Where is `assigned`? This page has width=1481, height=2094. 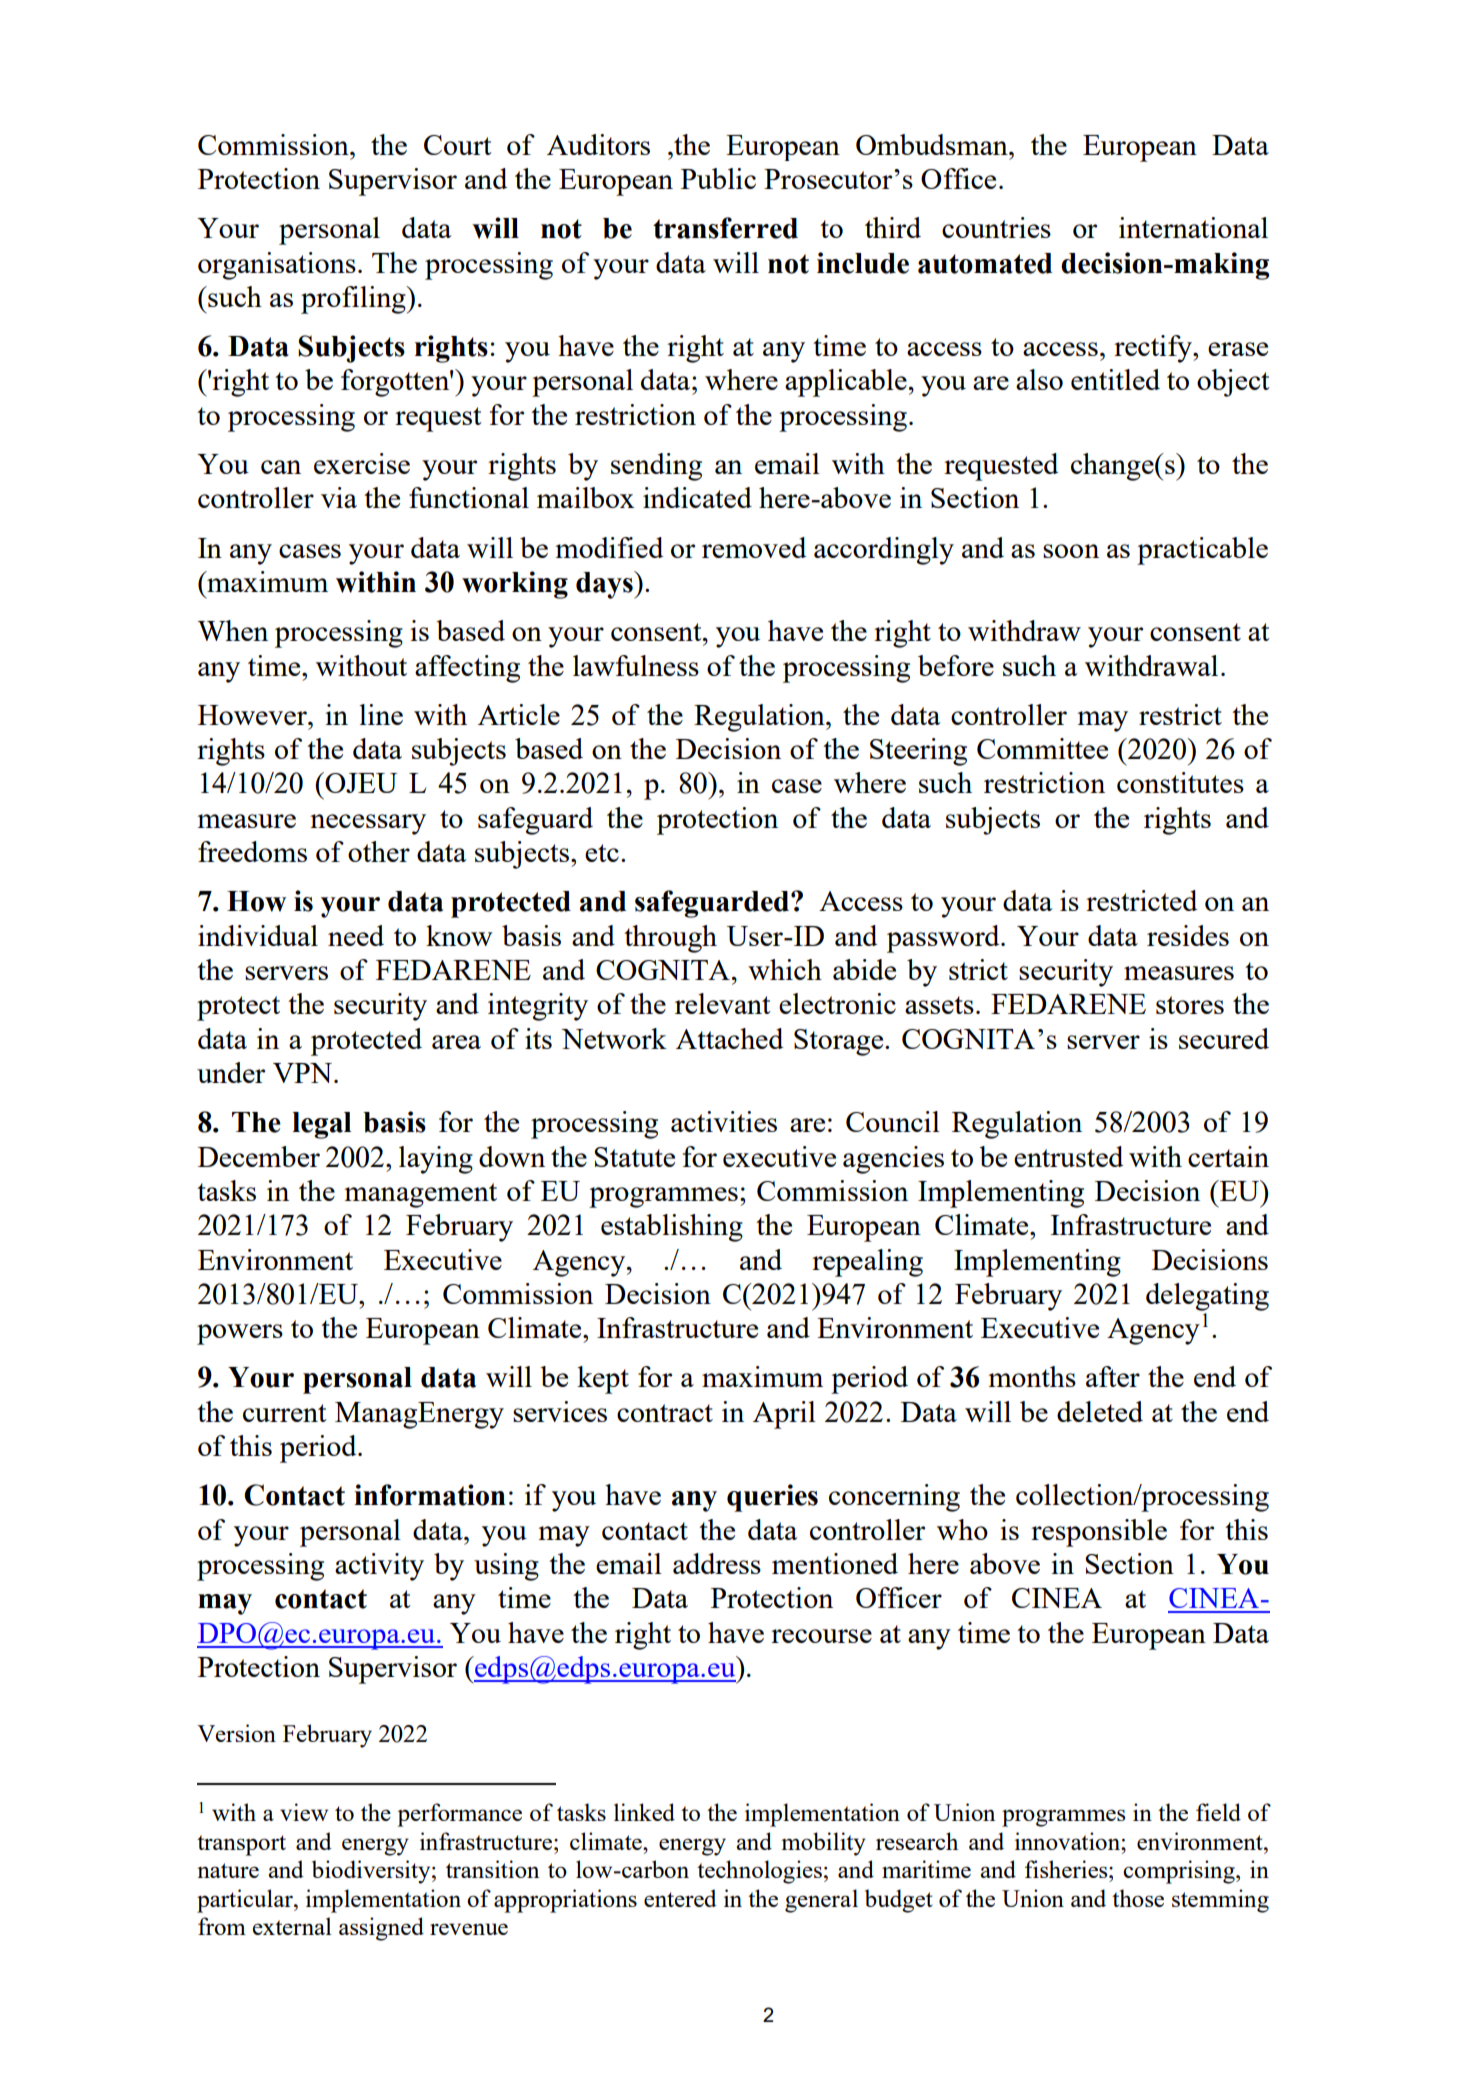
assigned is located at coordinates (381, 1929).
